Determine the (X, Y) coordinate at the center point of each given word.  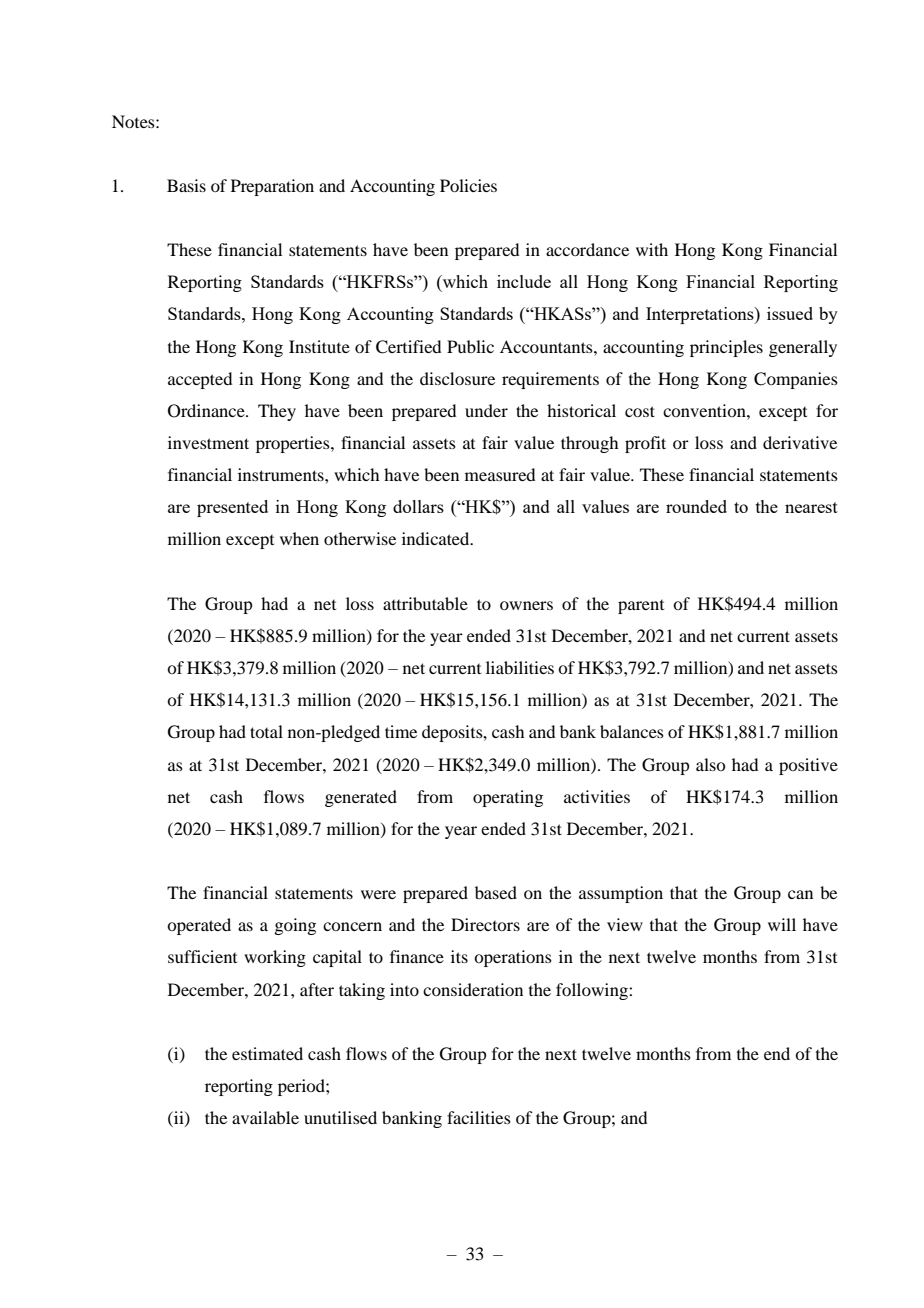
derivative (800, 442)
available (265, 1117)
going (295, 926)
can (800, 894)
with (652, 249)
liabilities (520, 667)
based (496, 892)
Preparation (272, 187)
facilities (479, 1117)
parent (641, 607)
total (266, 731)
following (593, 991)
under (486, 410)
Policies (468, 185)
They (277, 412)
